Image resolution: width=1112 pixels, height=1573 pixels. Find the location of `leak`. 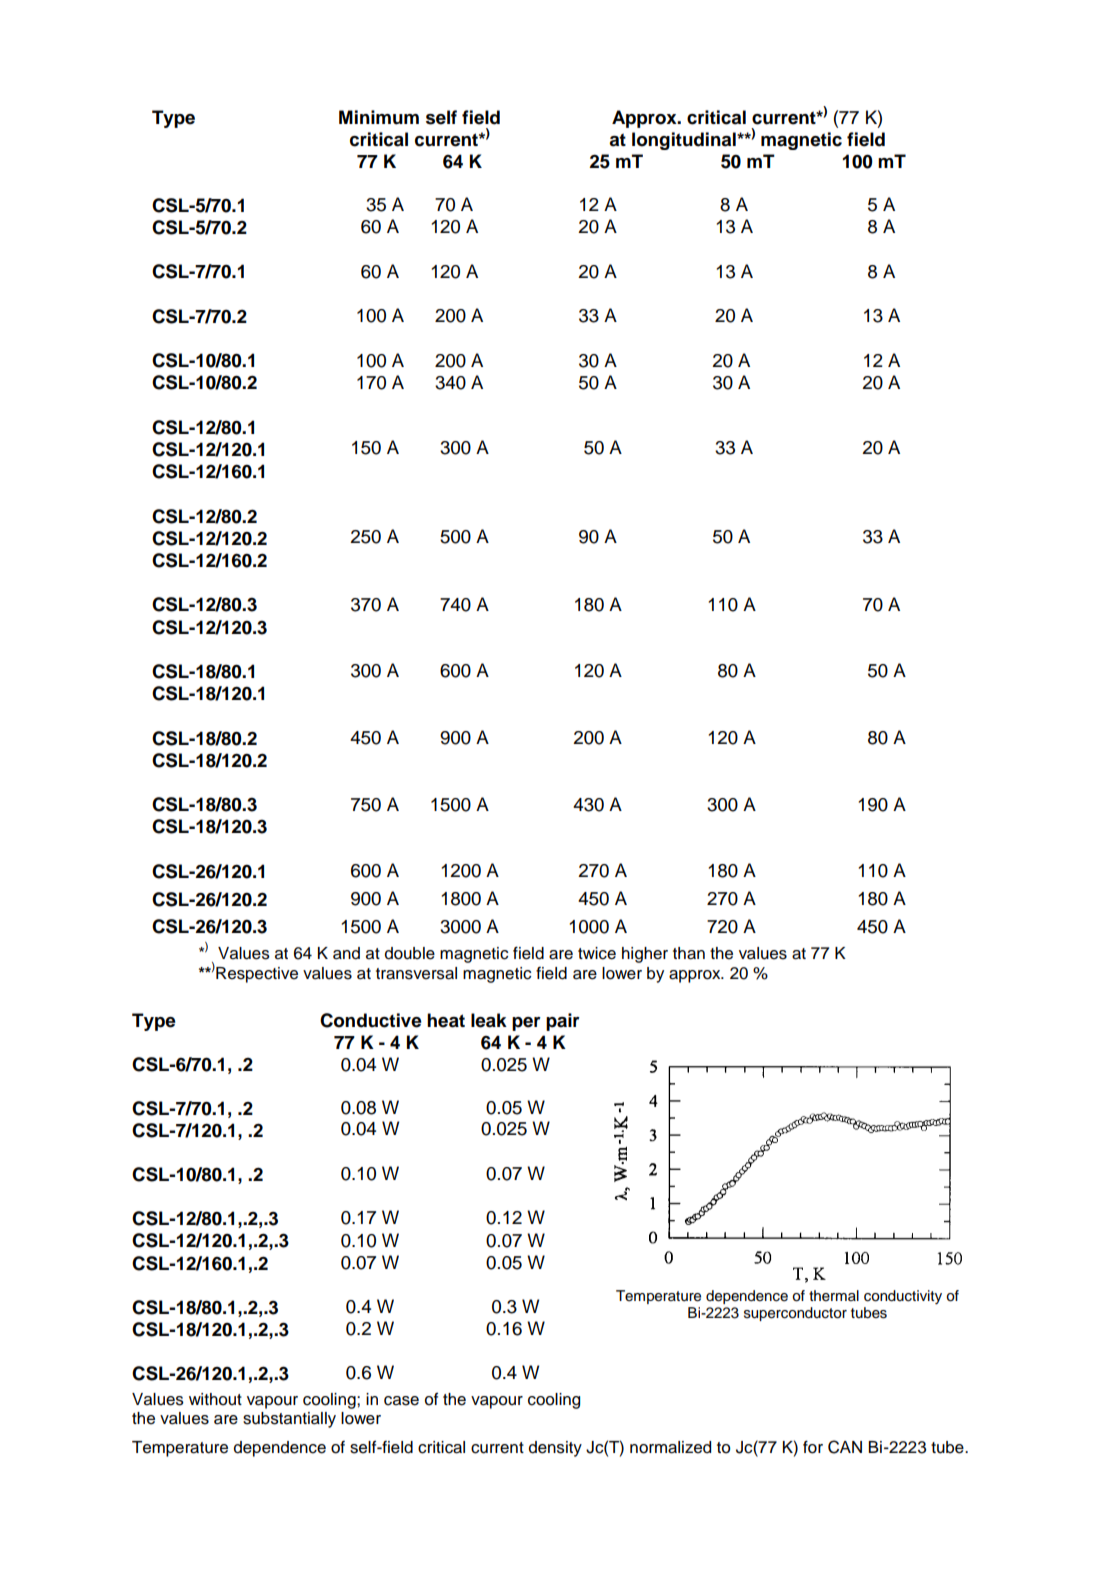

leak is located at coordinates (489, 1020).
